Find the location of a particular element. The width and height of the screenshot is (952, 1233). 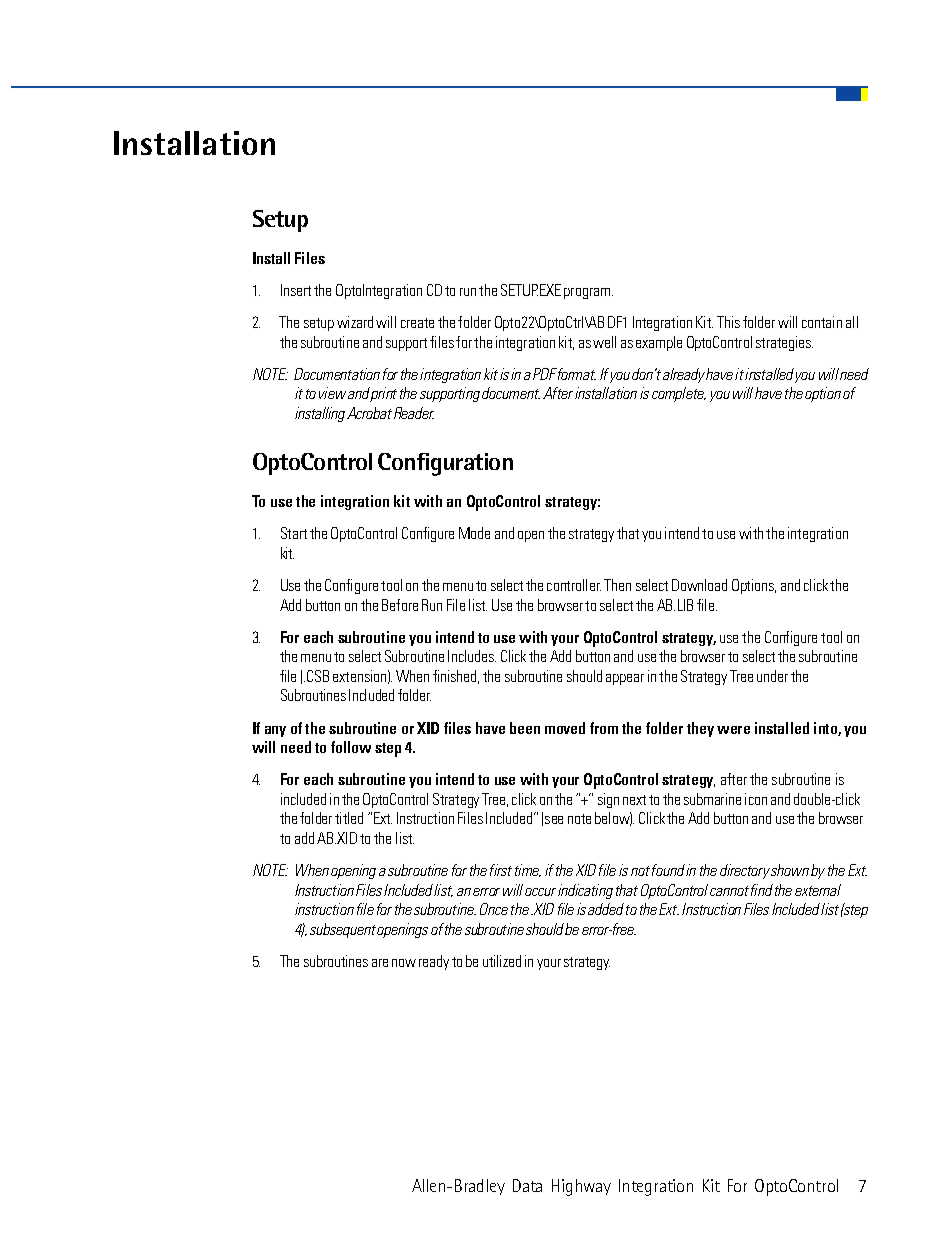

This is located at coordinates (728, 322).
